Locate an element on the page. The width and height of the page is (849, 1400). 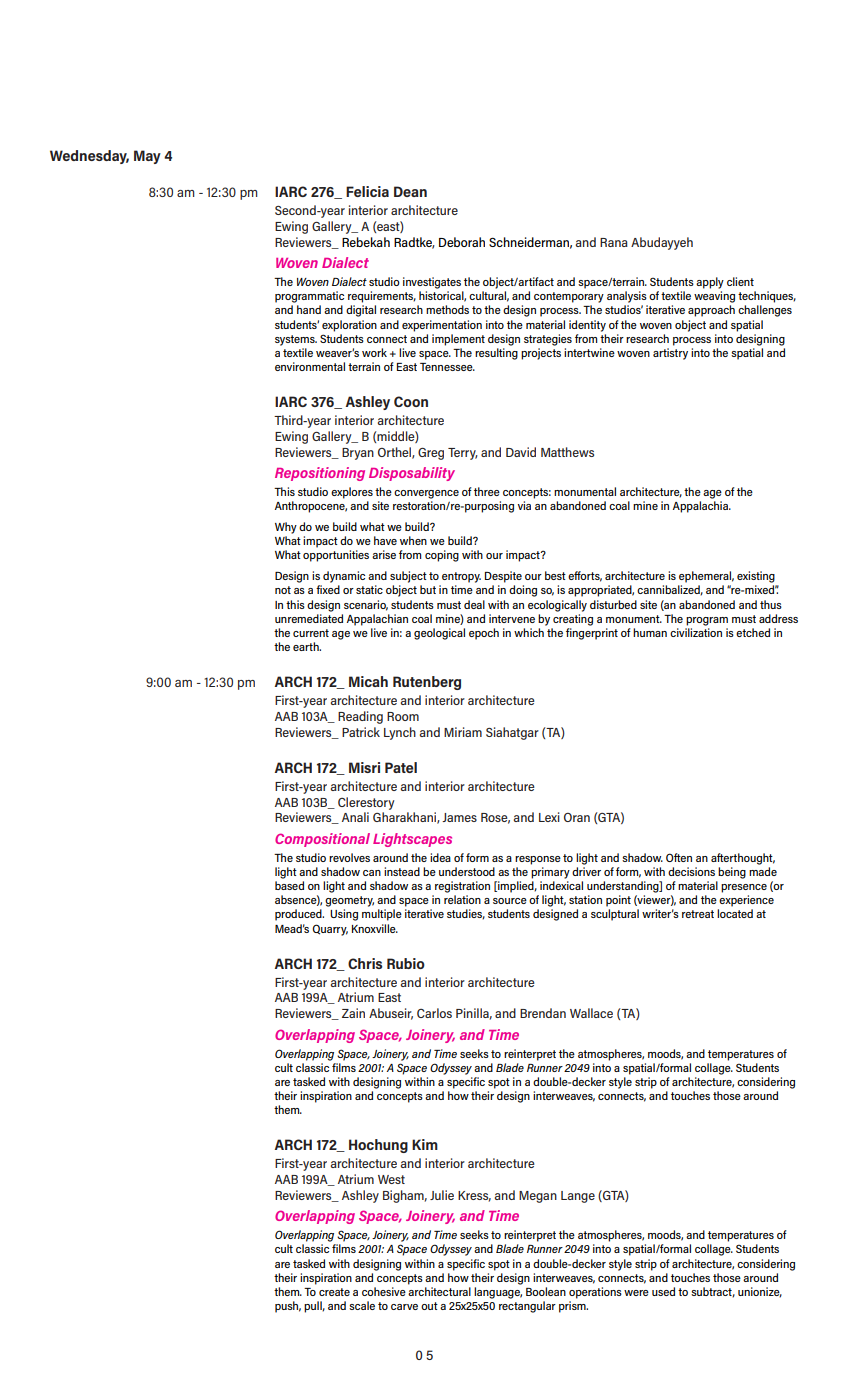
May is located at coordinates (147, 157).
